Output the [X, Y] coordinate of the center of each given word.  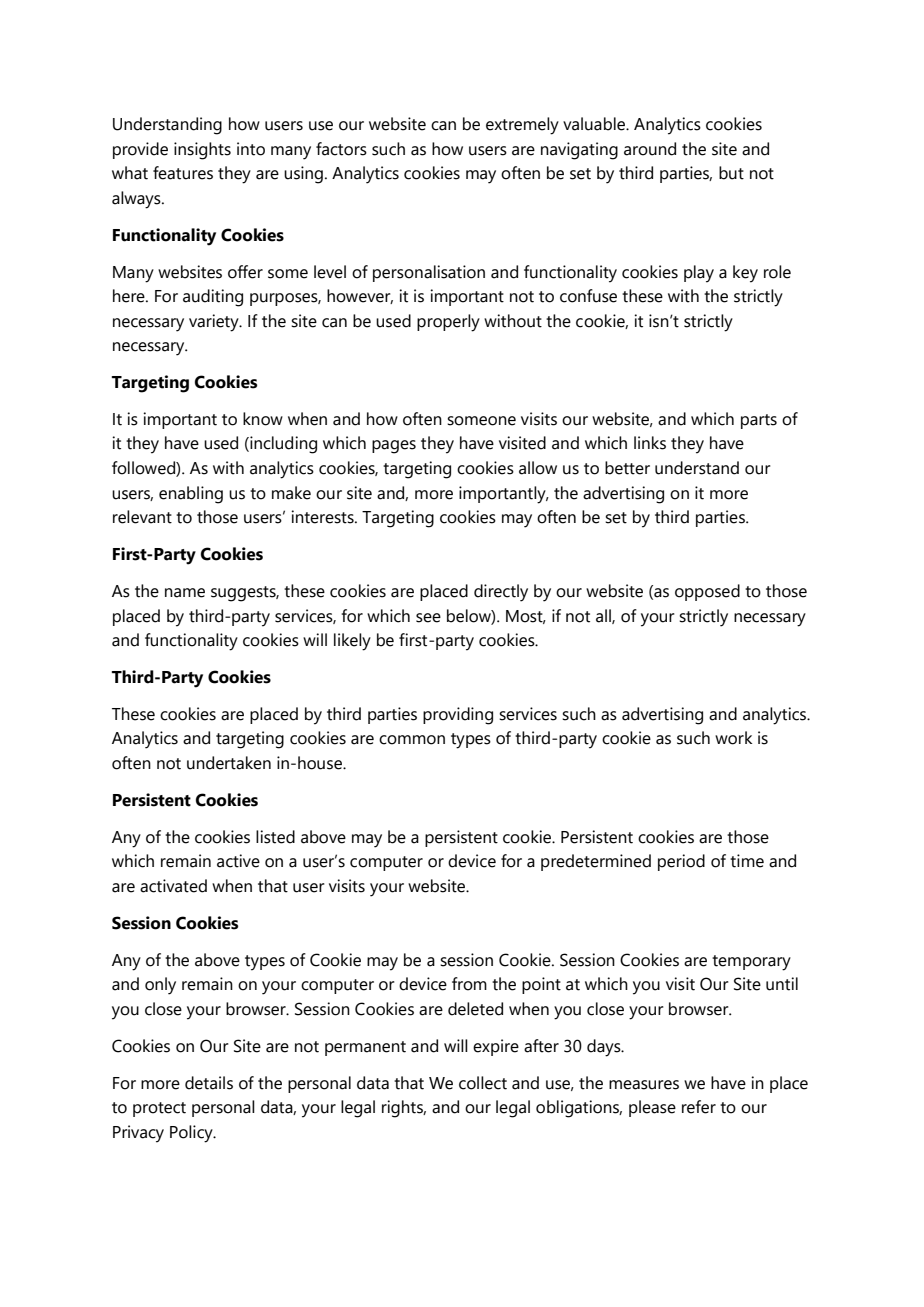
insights [202, 151]
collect [483, 1083]
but [731, 173]
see [428, 618]
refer [699, 1107]
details [209, 1083]
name [185, 593]
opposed [707, 592]
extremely [522, 126]
